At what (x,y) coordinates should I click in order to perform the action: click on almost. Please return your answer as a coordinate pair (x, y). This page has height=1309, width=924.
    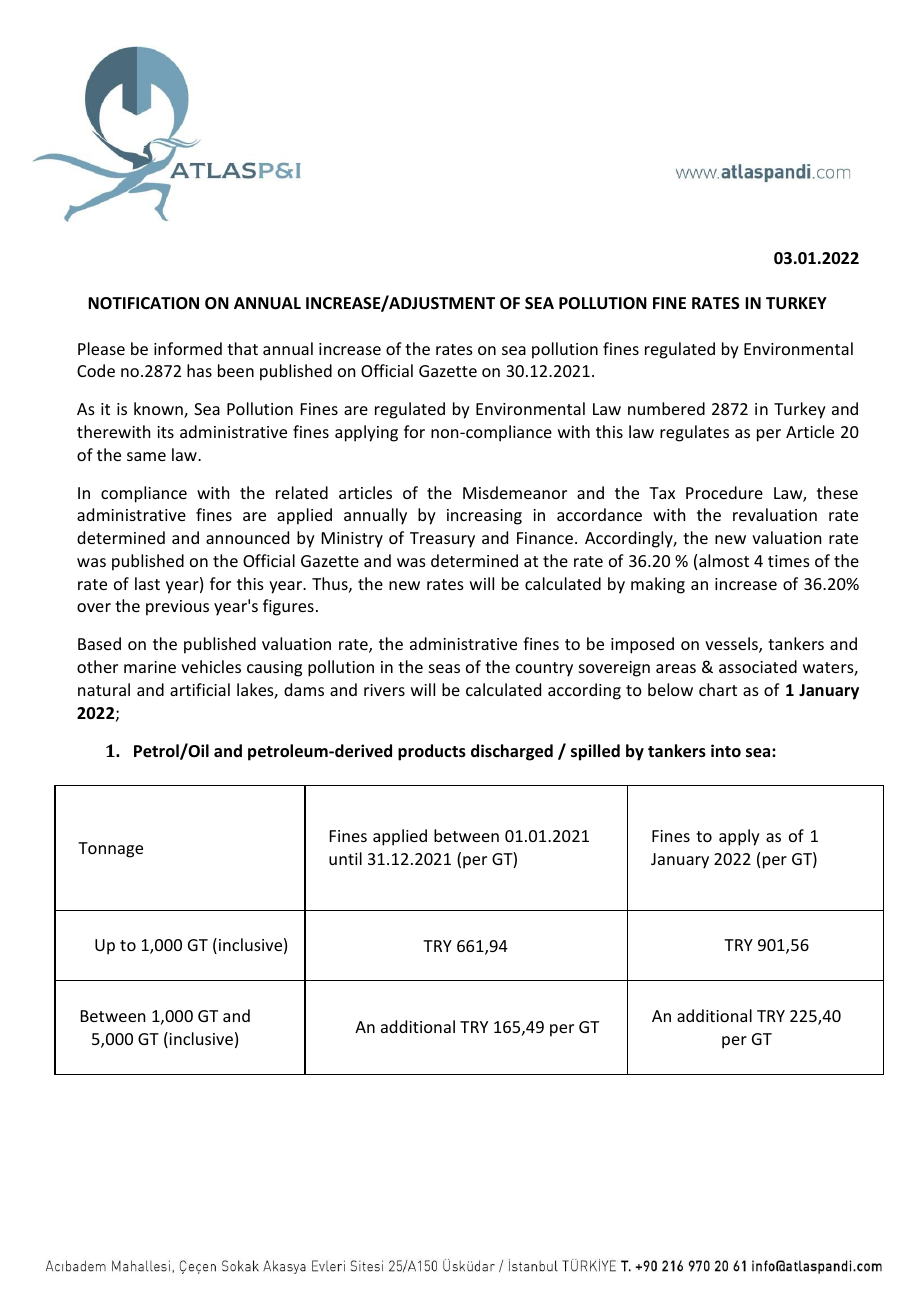
    Looking at the image, I should click on (724, 560).
